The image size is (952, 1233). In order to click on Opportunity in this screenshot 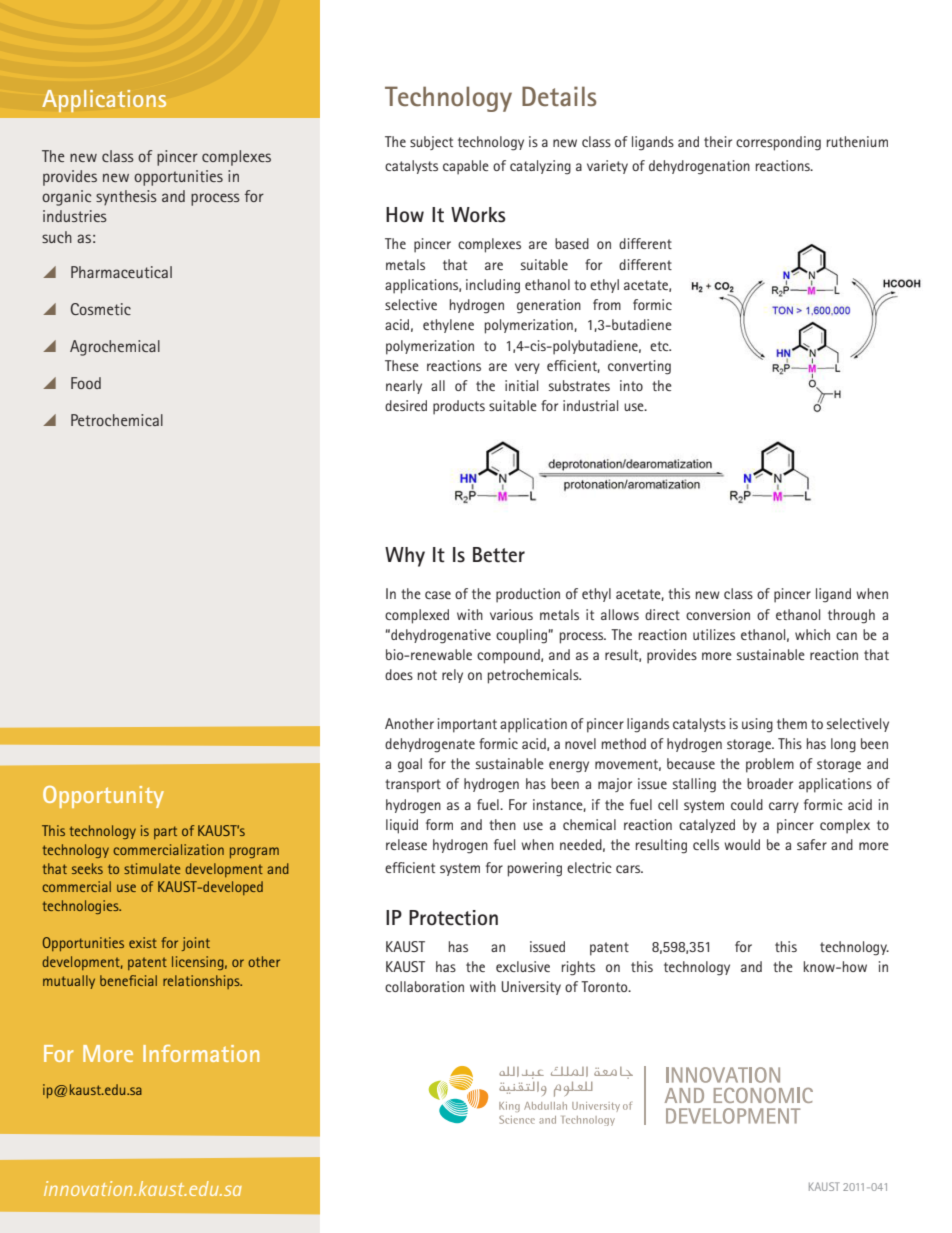, I will do `click(103, 797)`.
